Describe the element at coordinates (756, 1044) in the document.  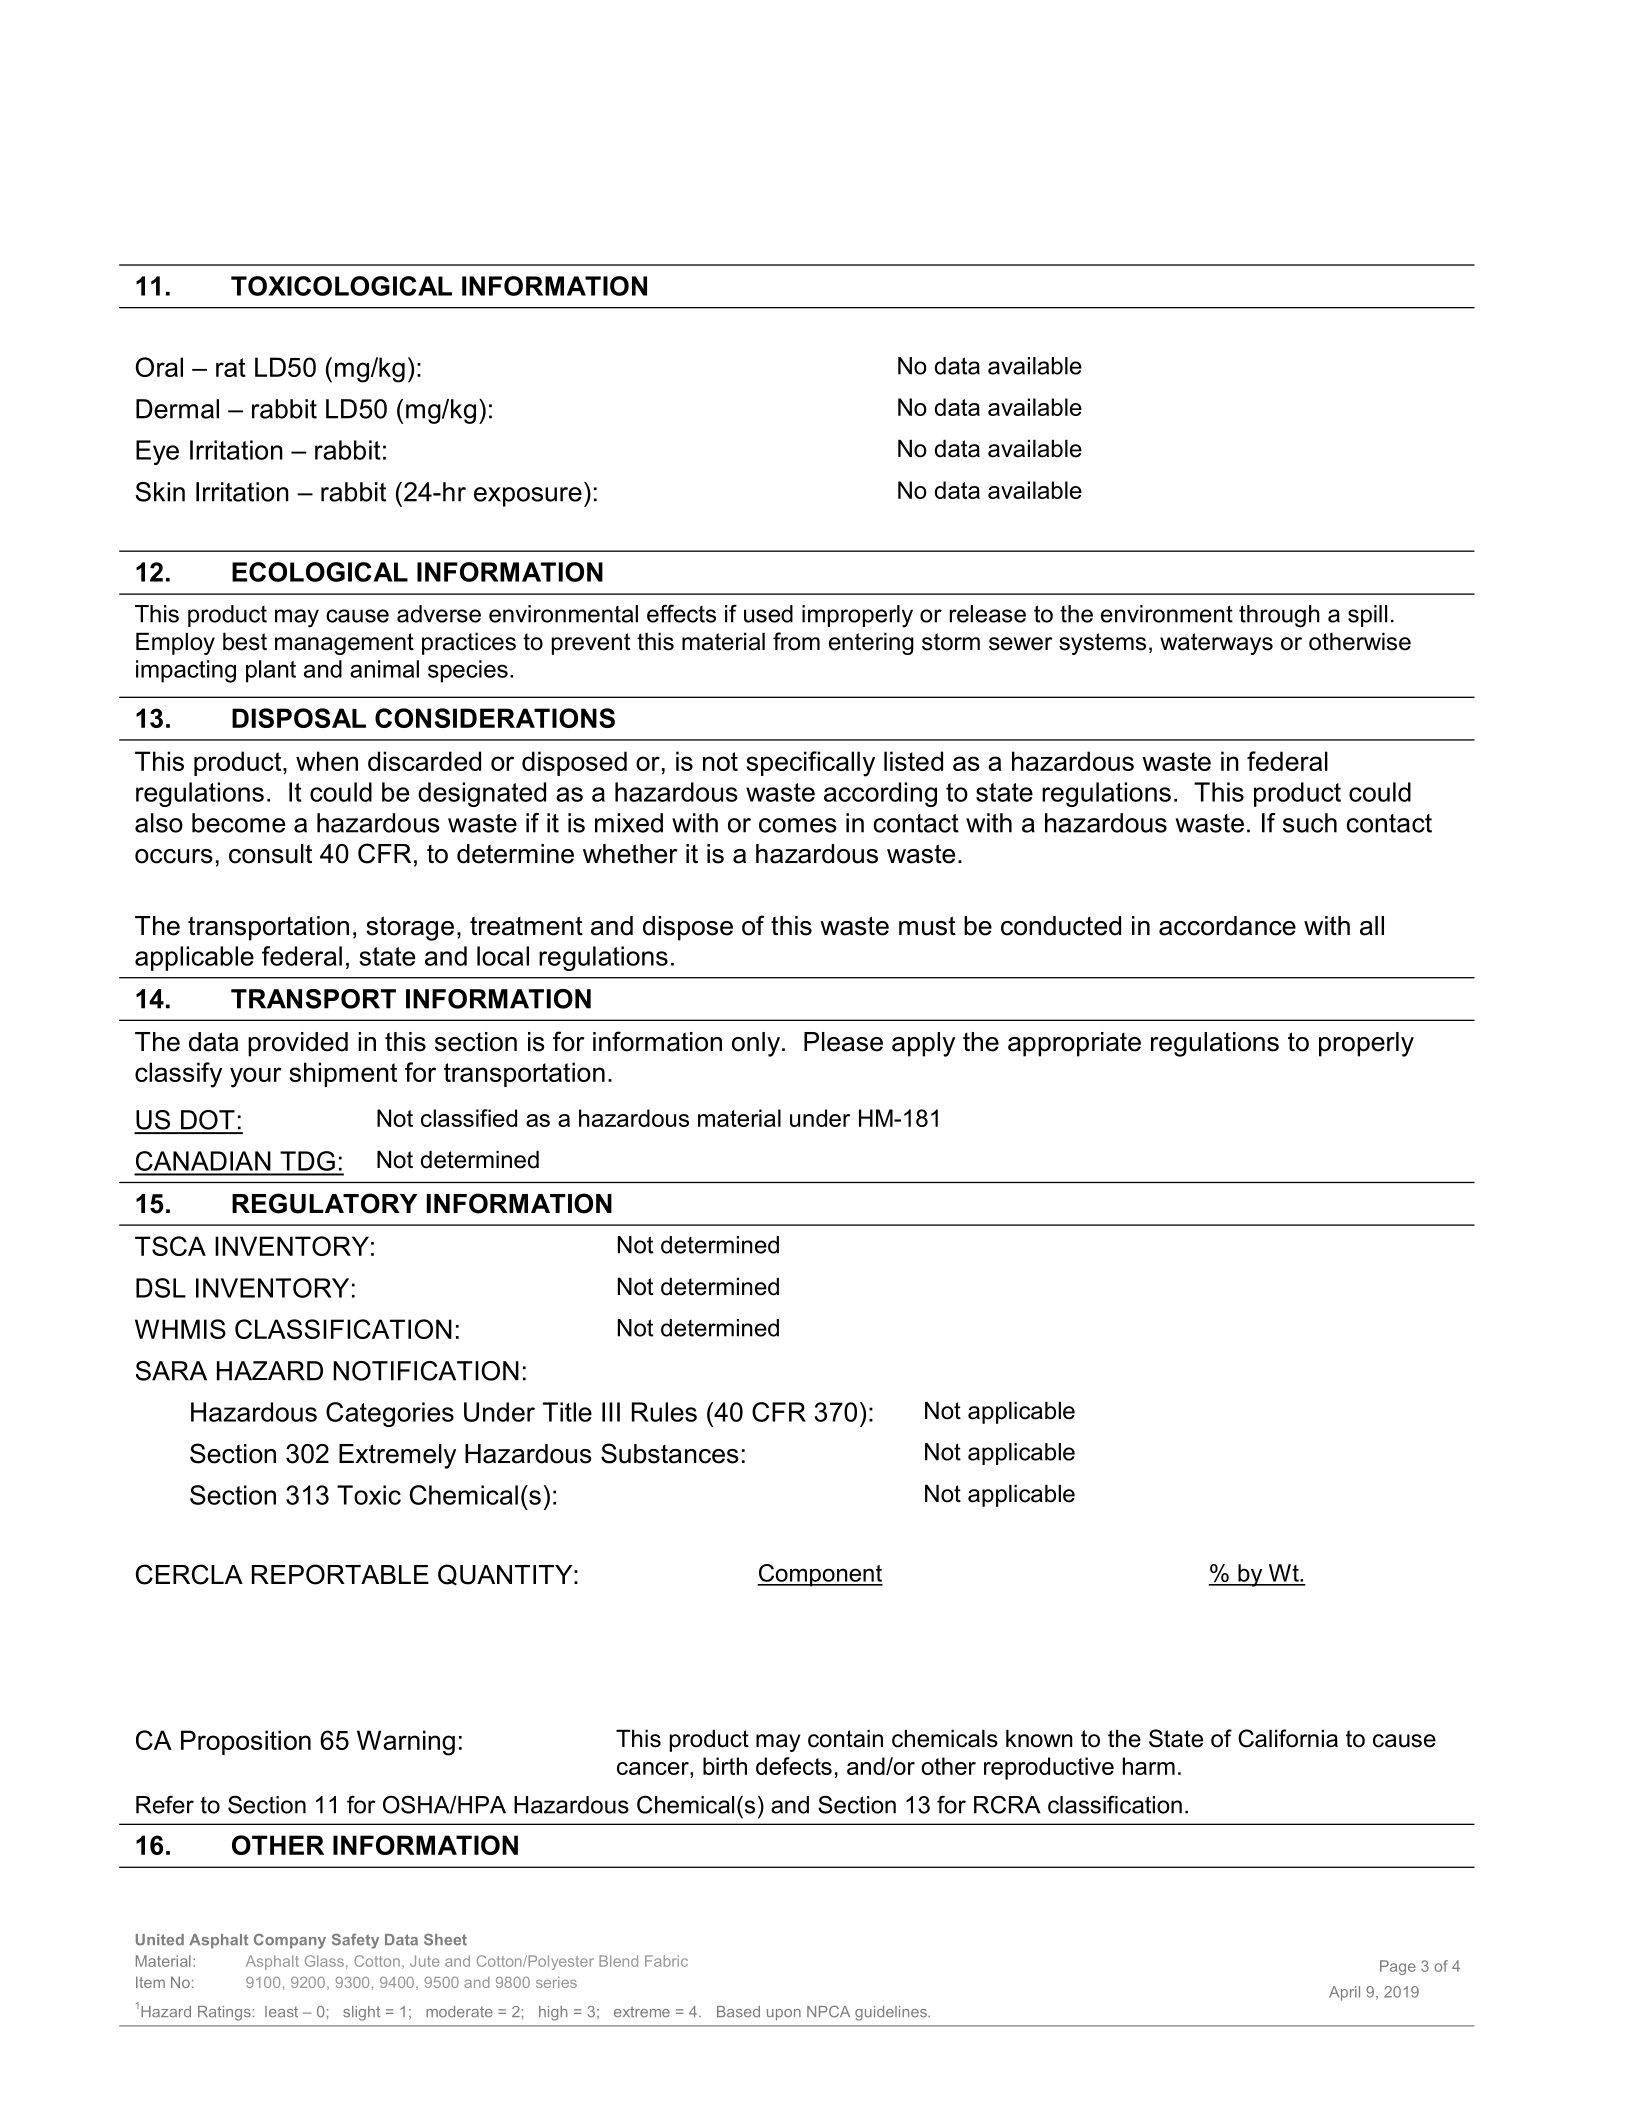
I see `only` at that location.
